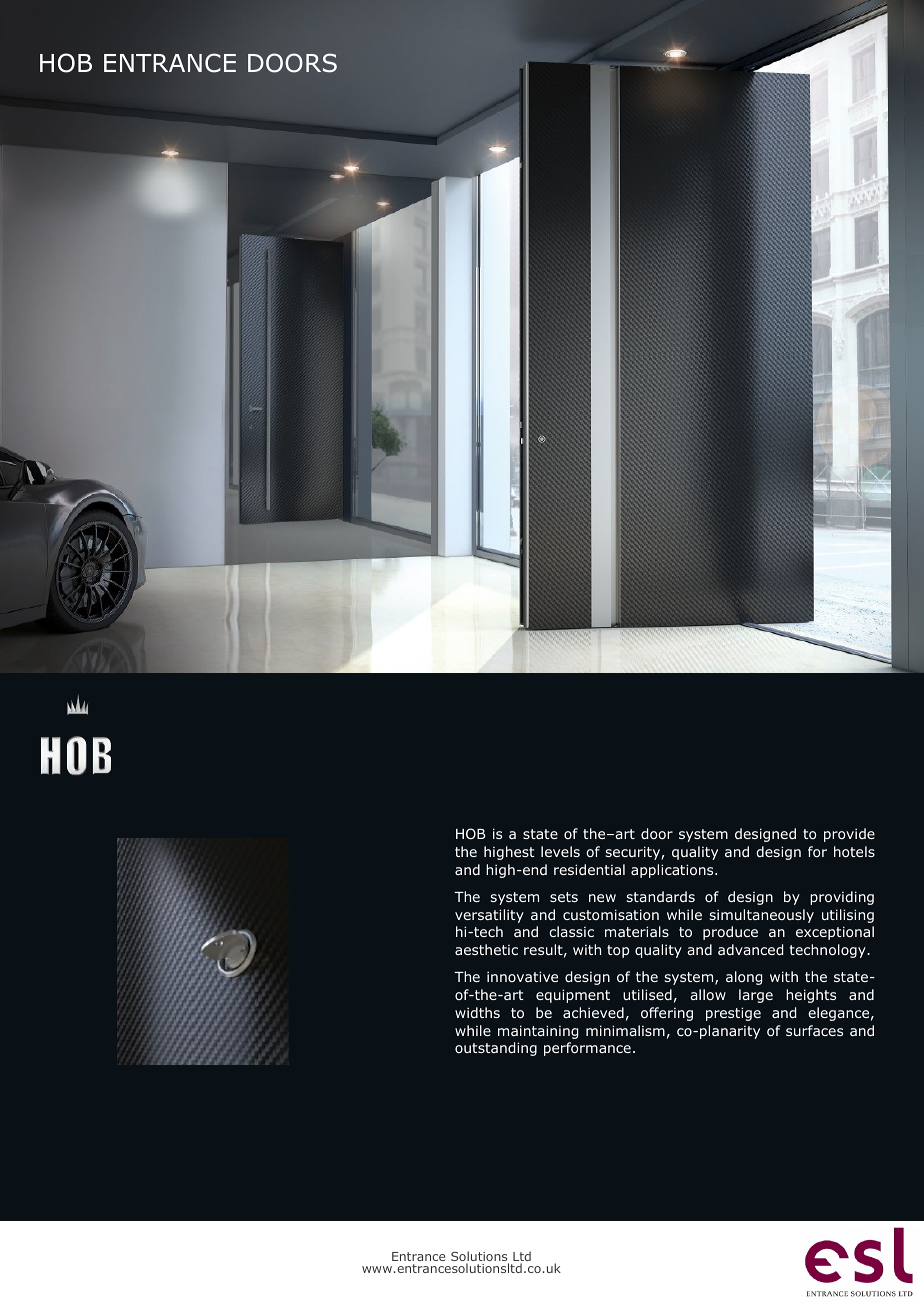 The height and width of the screenshot is (1308, 924). Describe the element at coordinates (496, 1049) in the screenshot. I see `outstanding` at that location.
